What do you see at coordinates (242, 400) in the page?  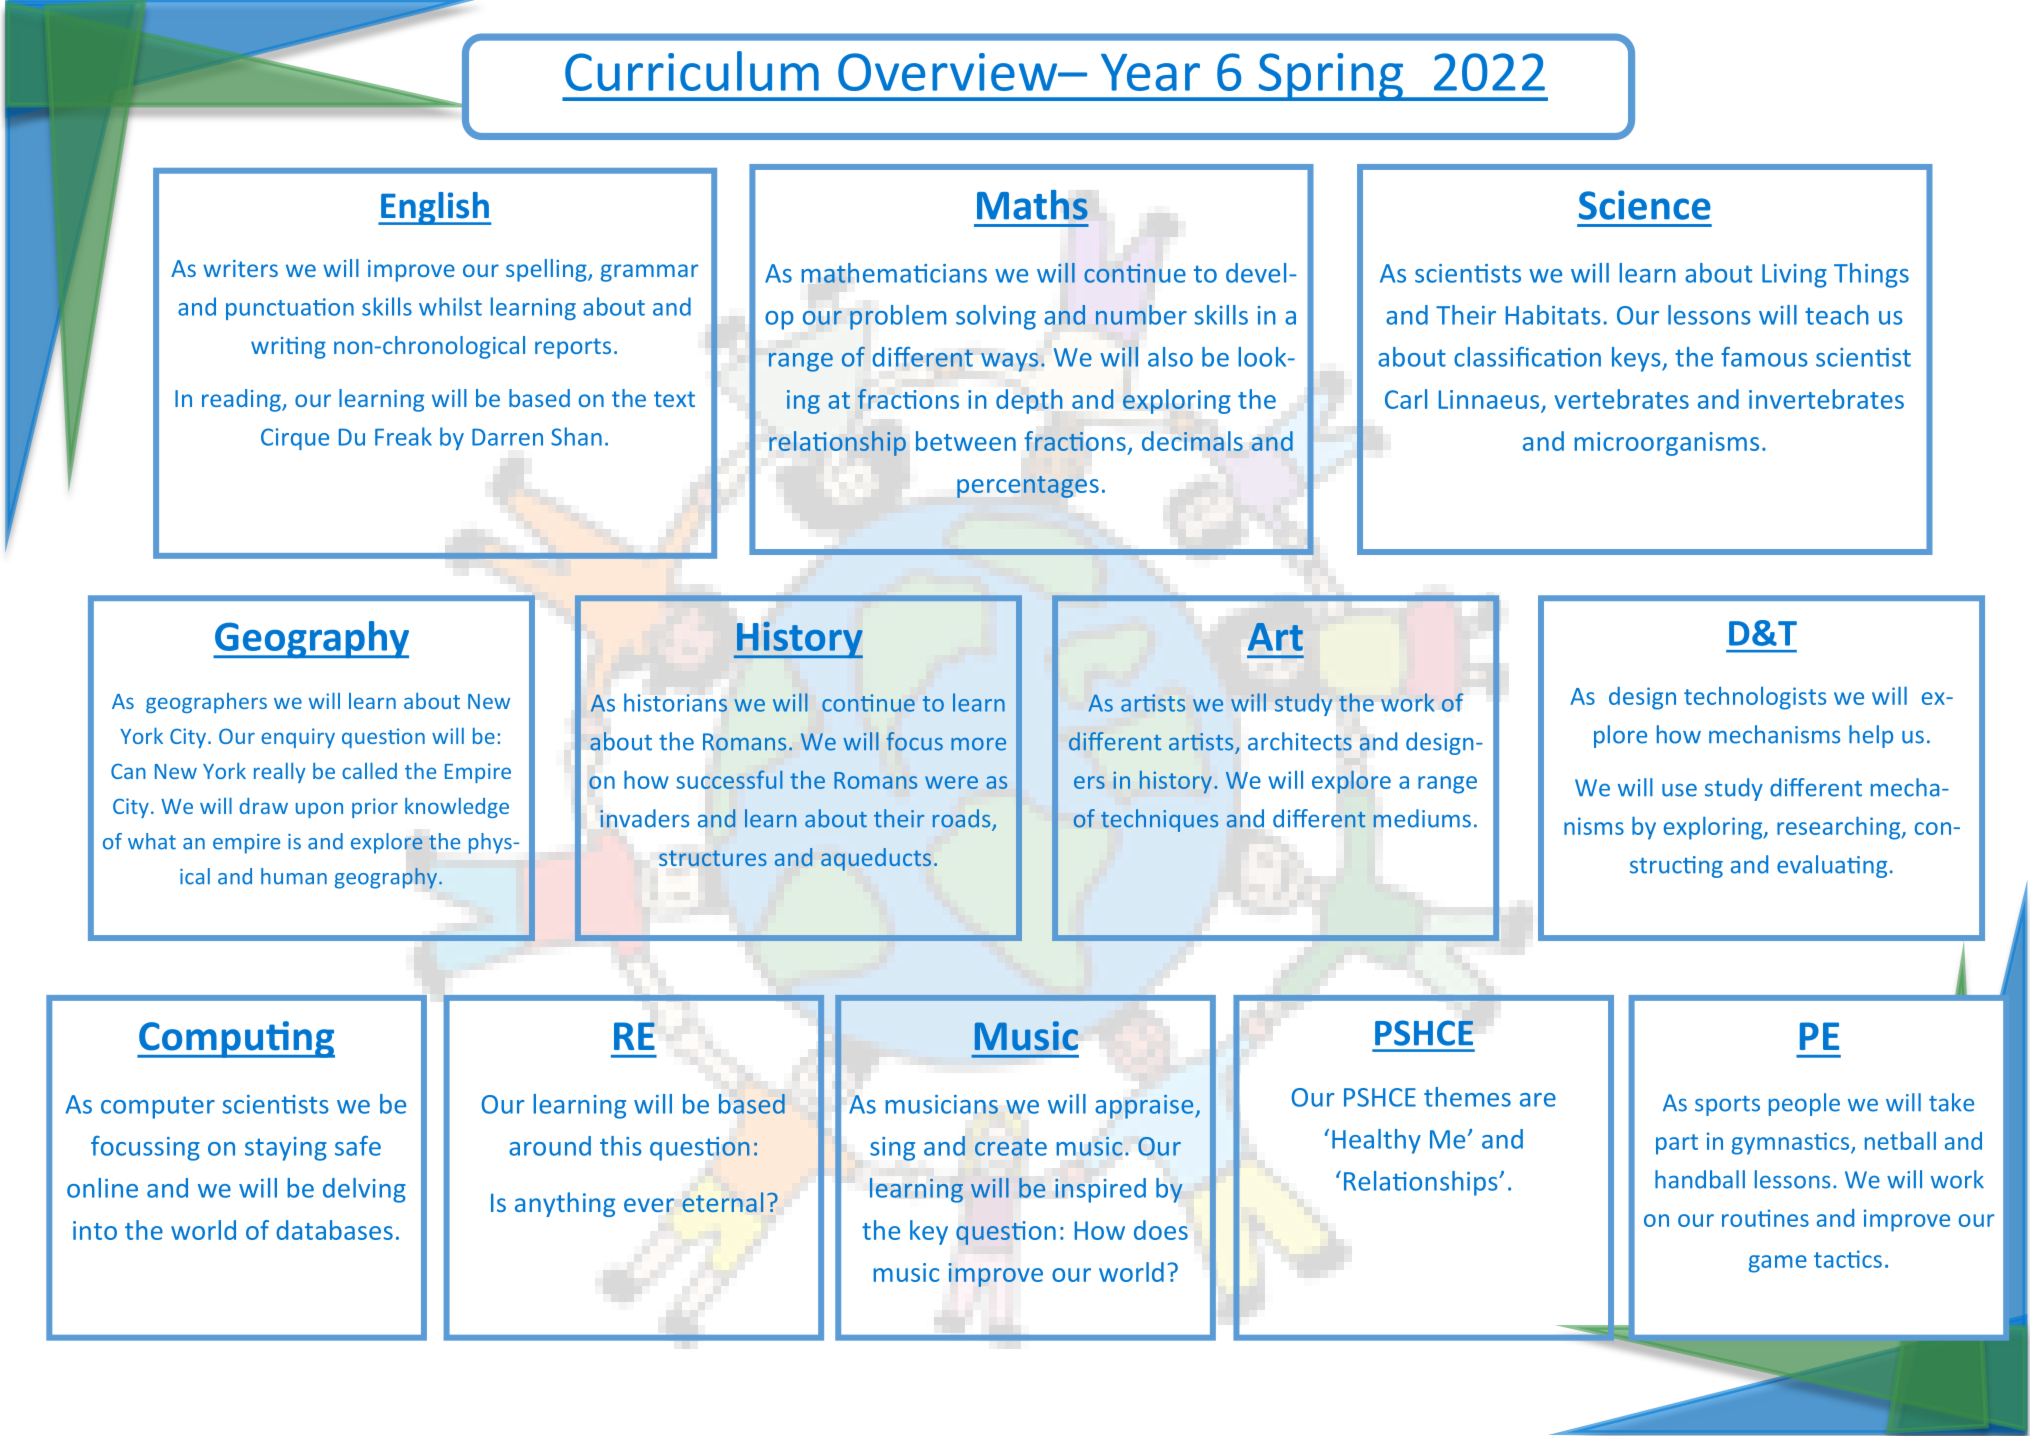 I see `reading` at bounding box center [242, 400].
